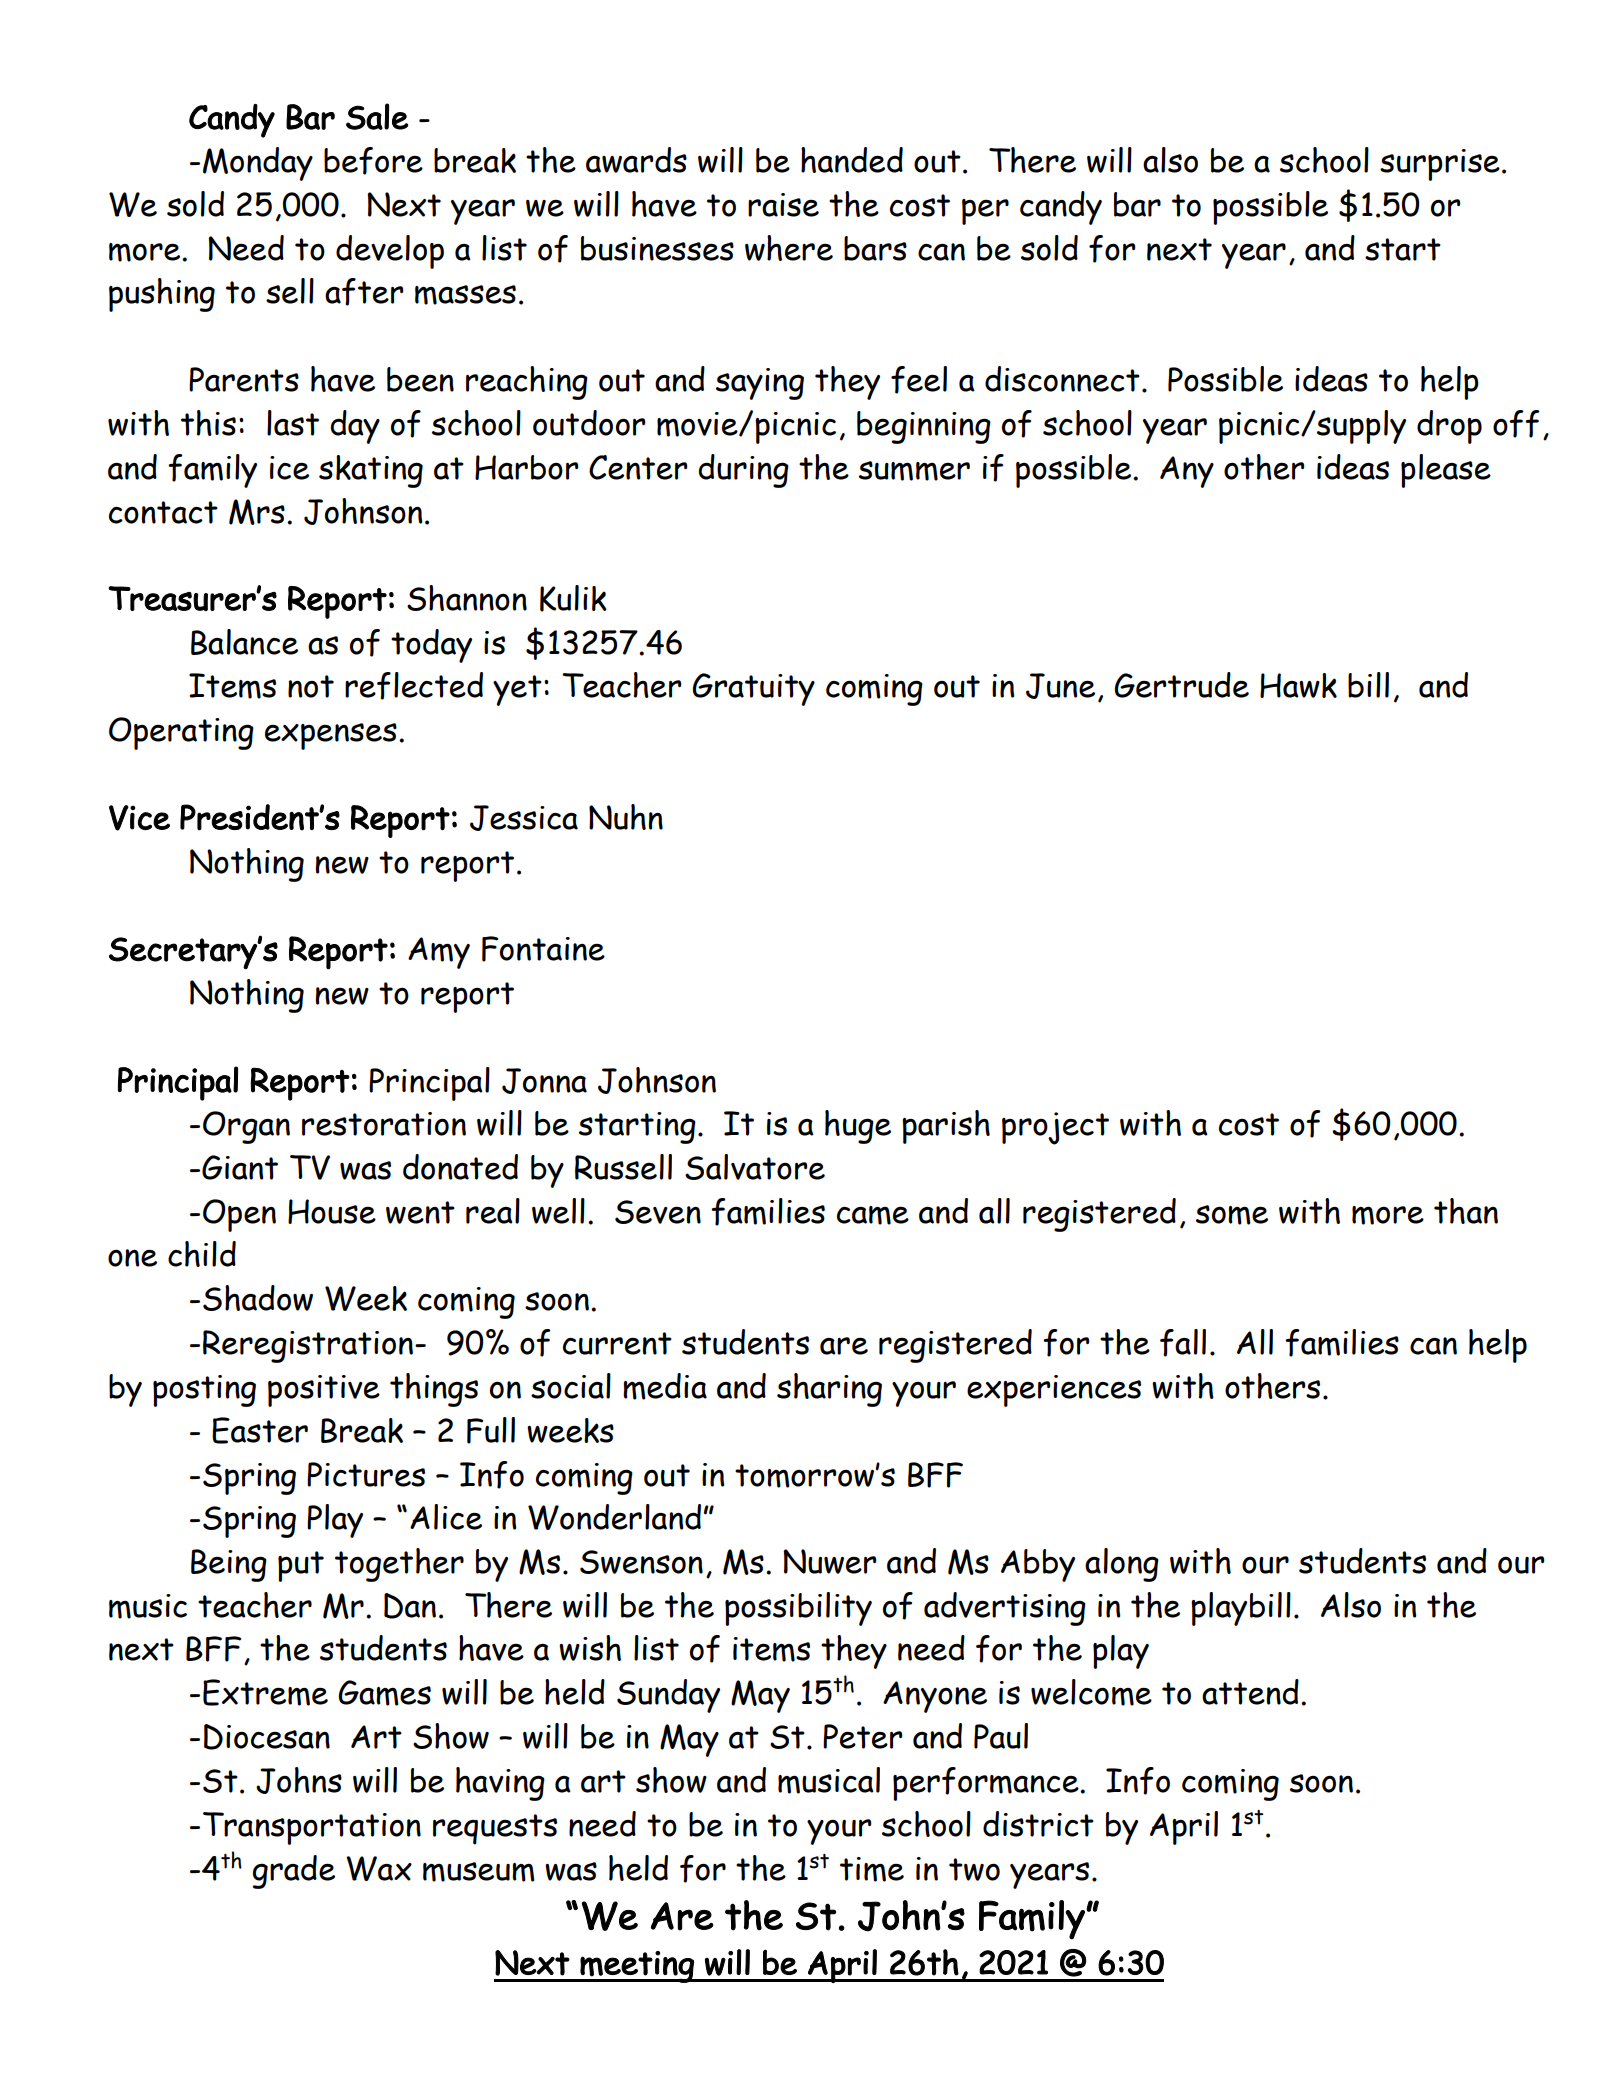 The height and width of the screenshot is (2073, 1602). What do you see at coordinates (258, 164) in the screenshot?
I see `Monday` at bounding box center [258, 164].
